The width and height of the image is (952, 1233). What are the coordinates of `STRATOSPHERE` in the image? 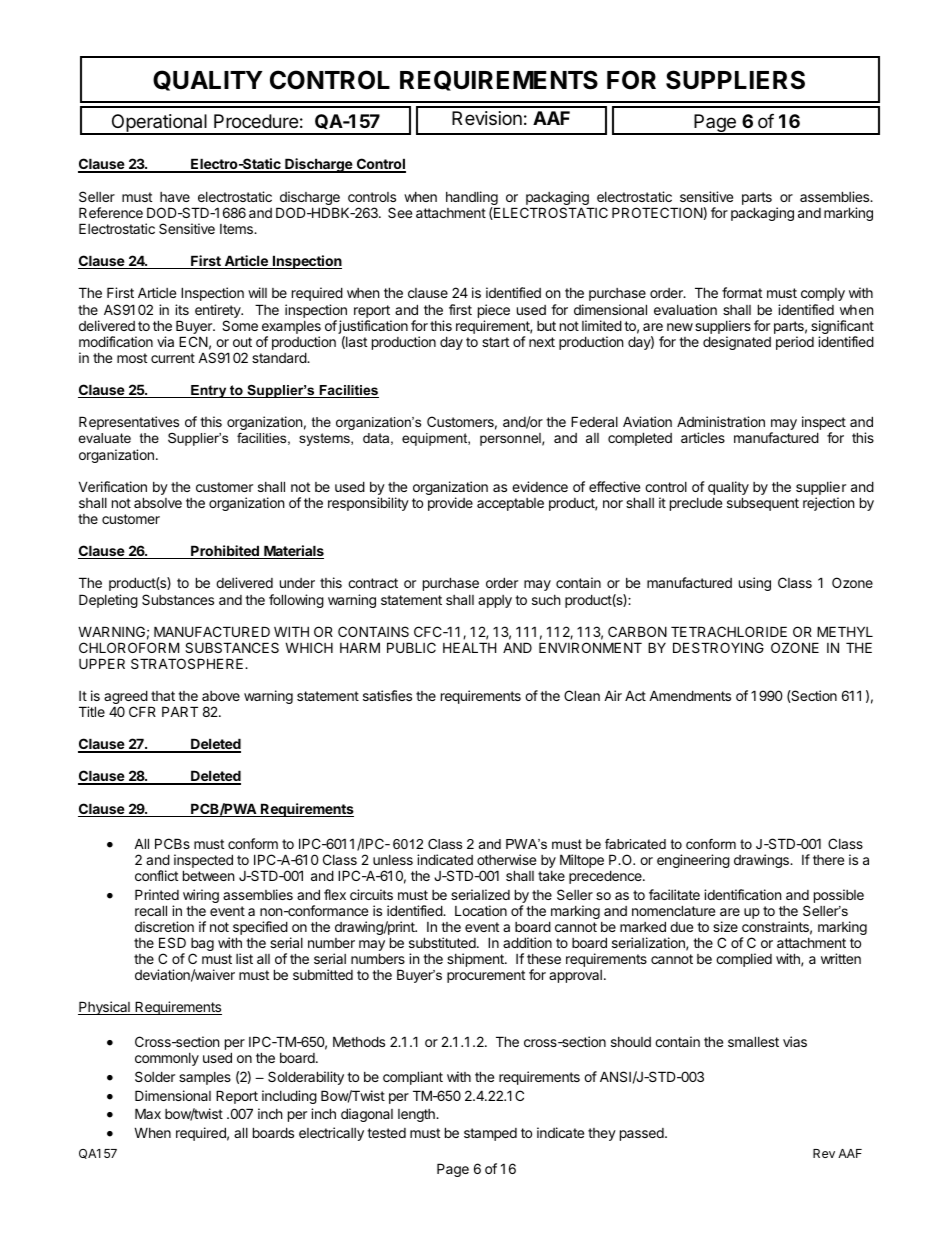 It's located at (188, 663).
